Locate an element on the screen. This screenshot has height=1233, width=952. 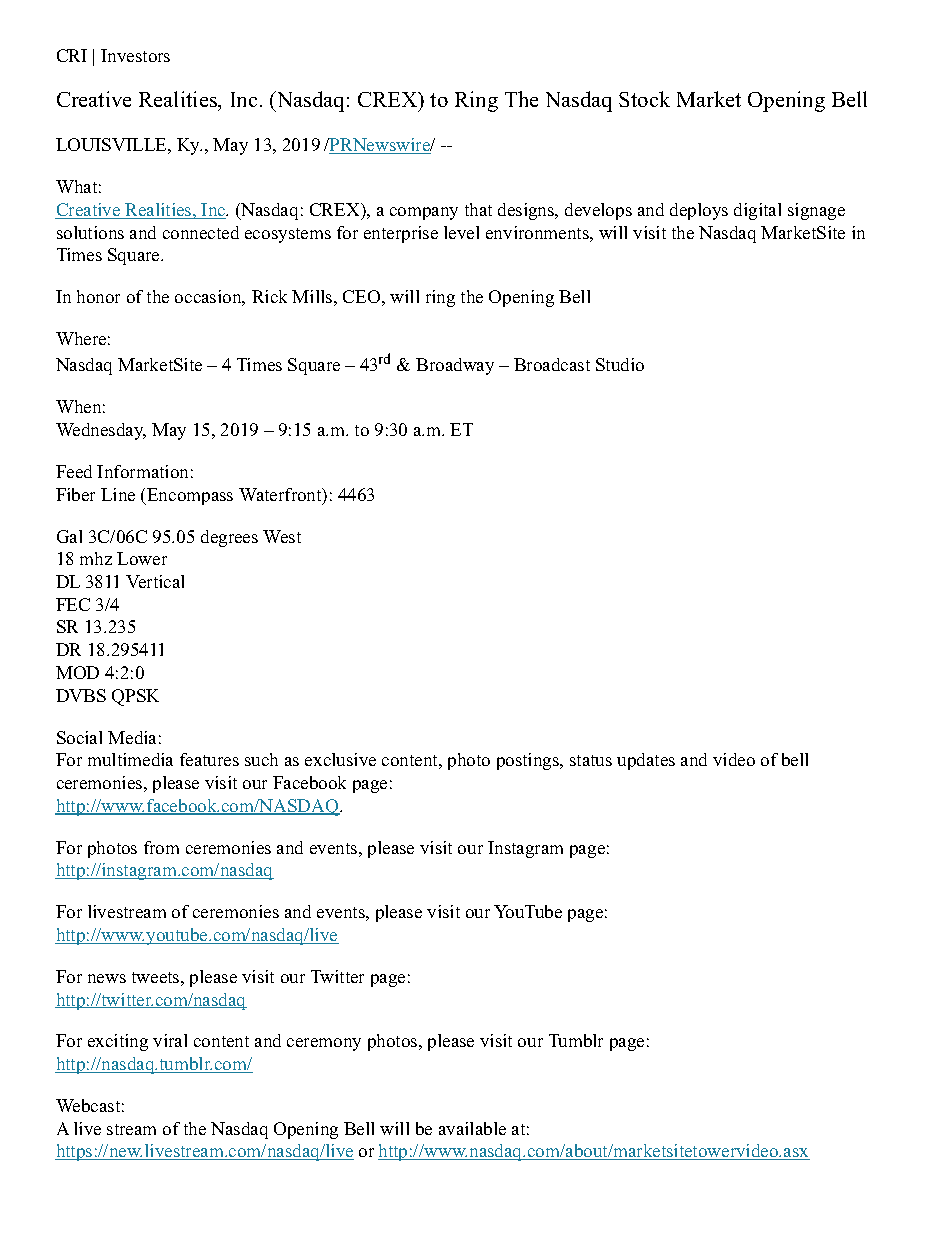
honor is located at coordinates (98, 296).
